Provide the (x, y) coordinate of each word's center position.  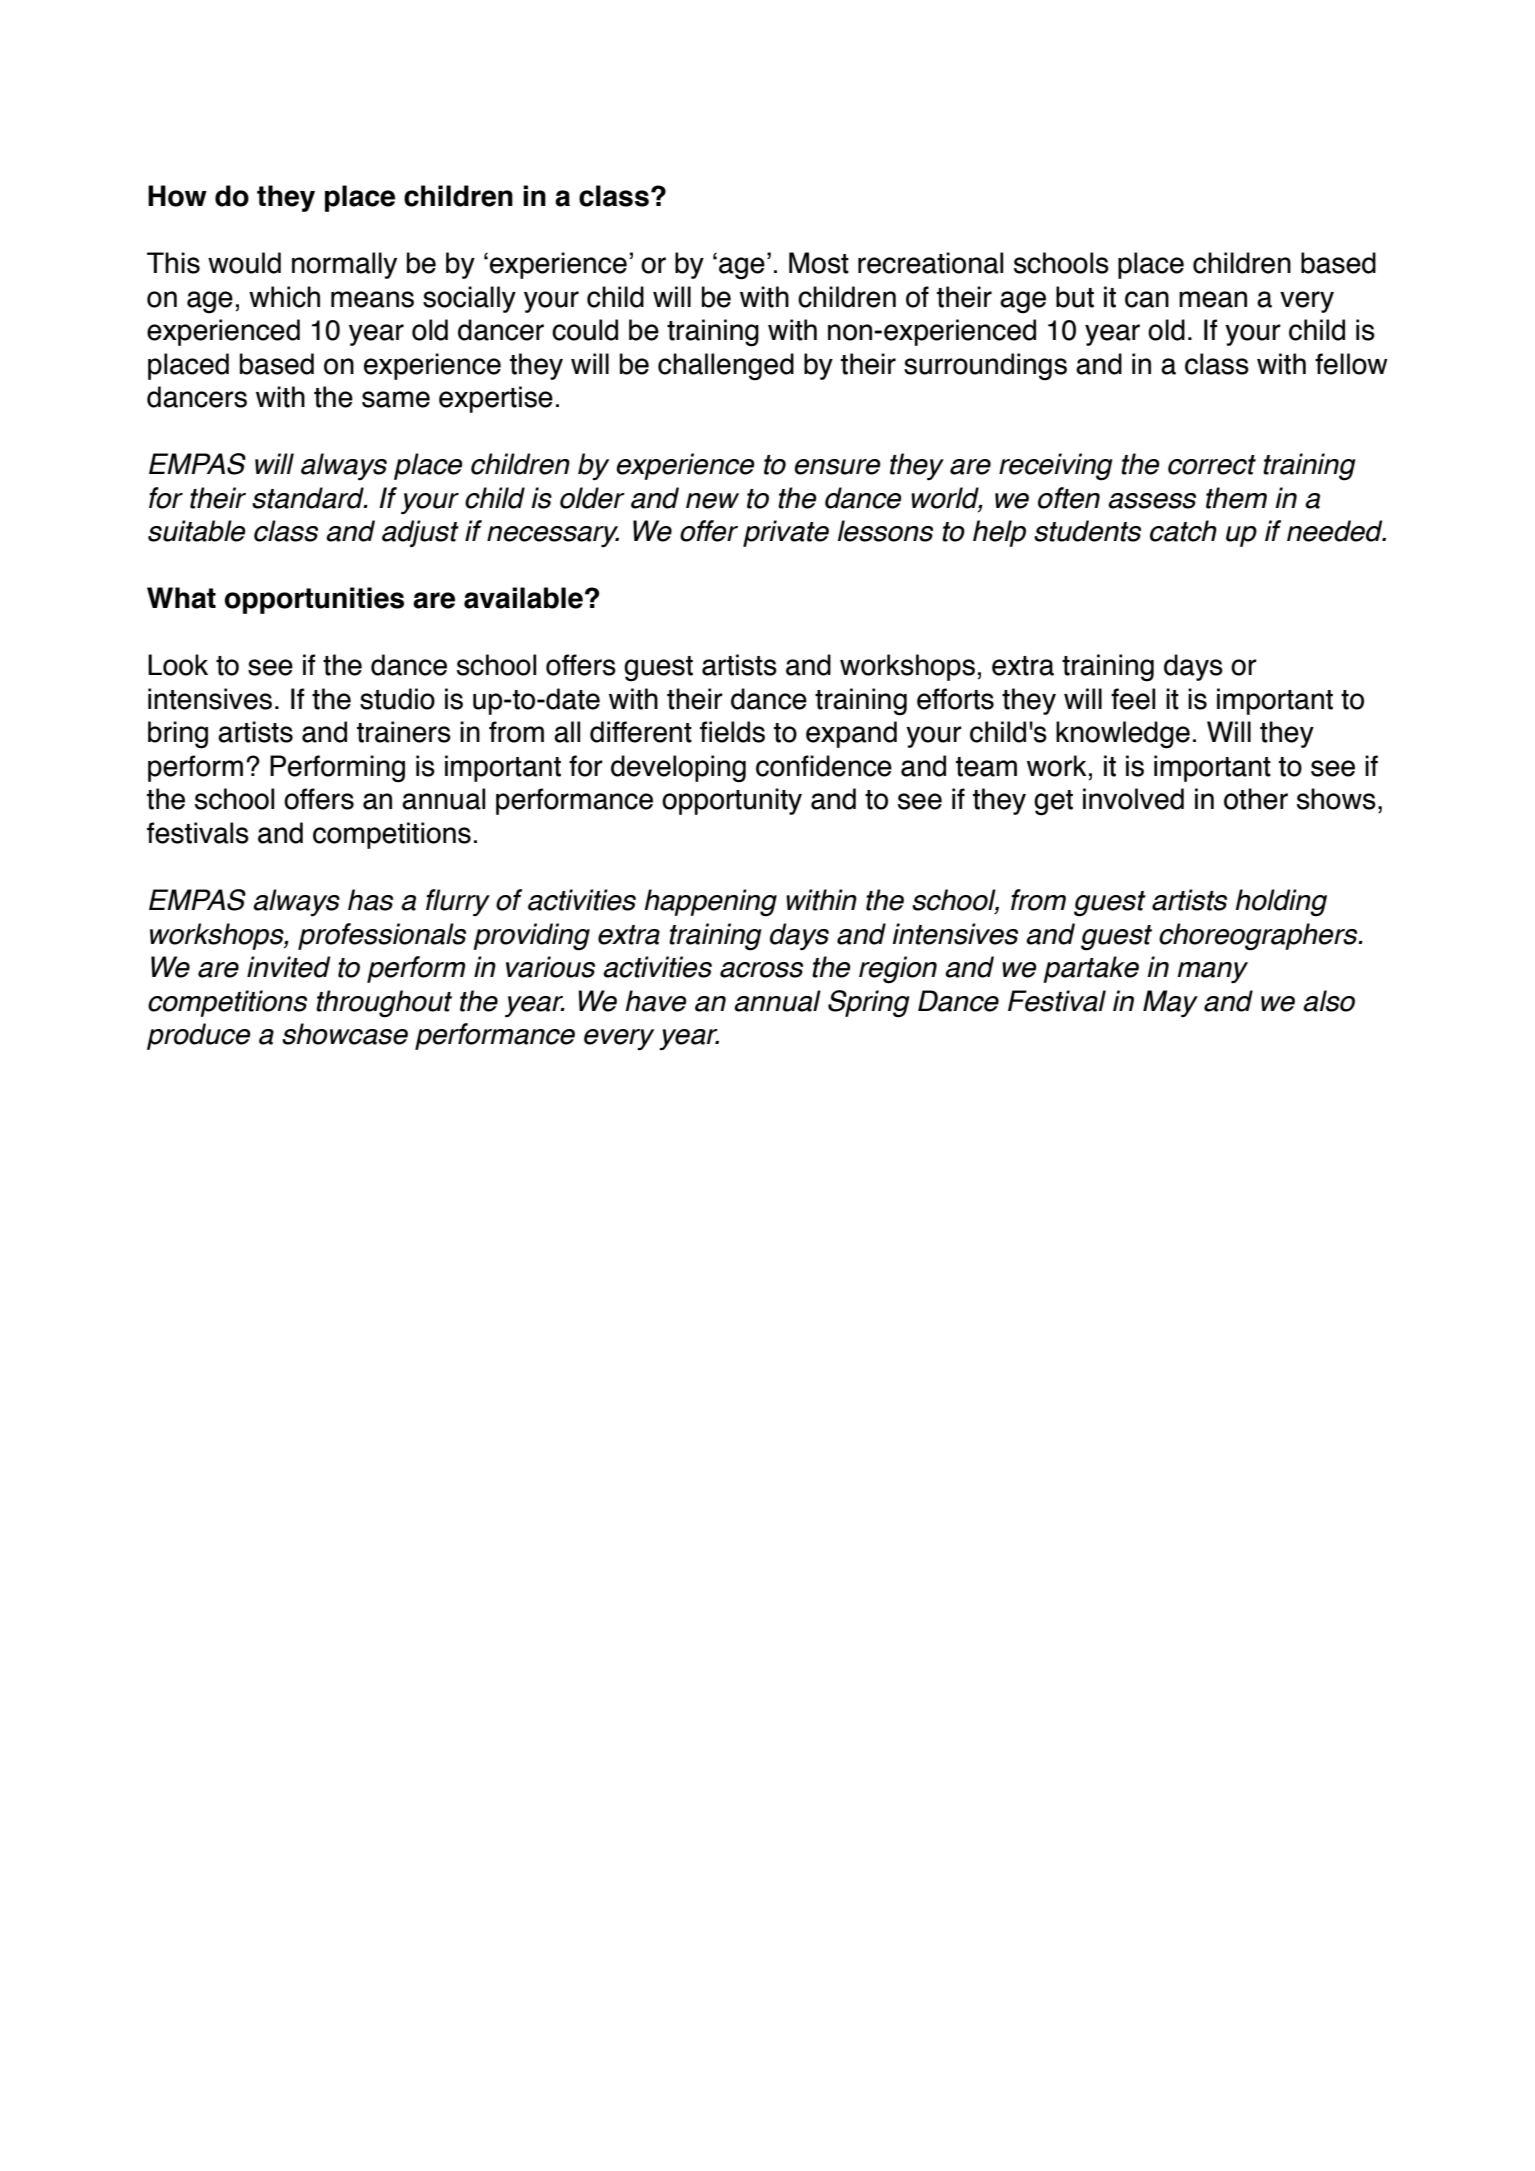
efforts (955, 699)
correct (1212, 465)
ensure (837, 467)
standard (309, 498)
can (1147, 299)
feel (1133, 699)
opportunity (732, 801)
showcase (345, 1034)
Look (178, 665)
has (370, 900)
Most (819, 263)
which (284, 297)
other (1256, 799)
